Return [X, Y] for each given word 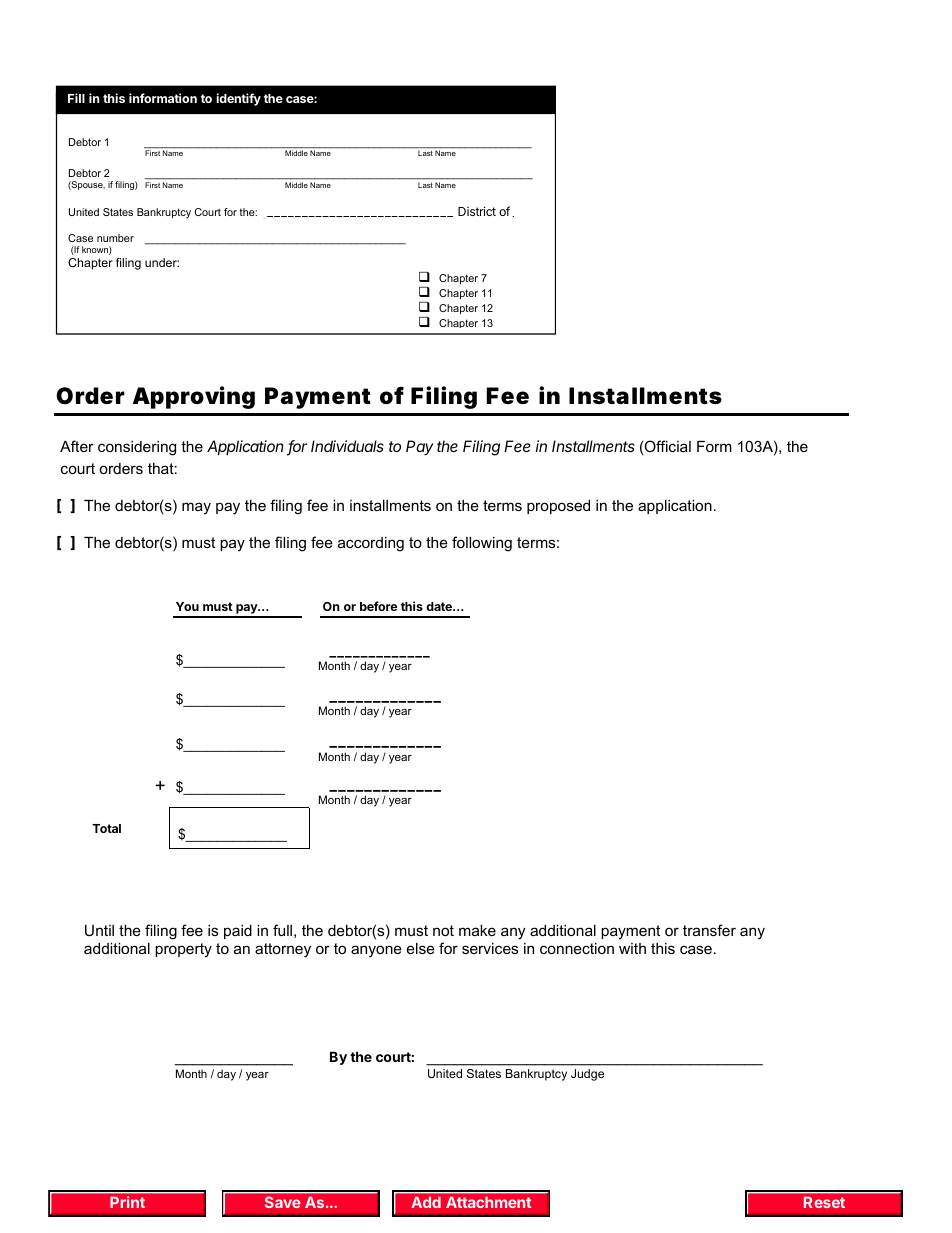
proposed [558, 507]
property [183, 950]
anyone [376, 951]
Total [106, 828]
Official [667, 447]
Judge [587, 1075]
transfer [709, 930]
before [378, 606]
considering [137, 448]
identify [238, 99]
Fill [76, 98]
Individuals [347, 446]
